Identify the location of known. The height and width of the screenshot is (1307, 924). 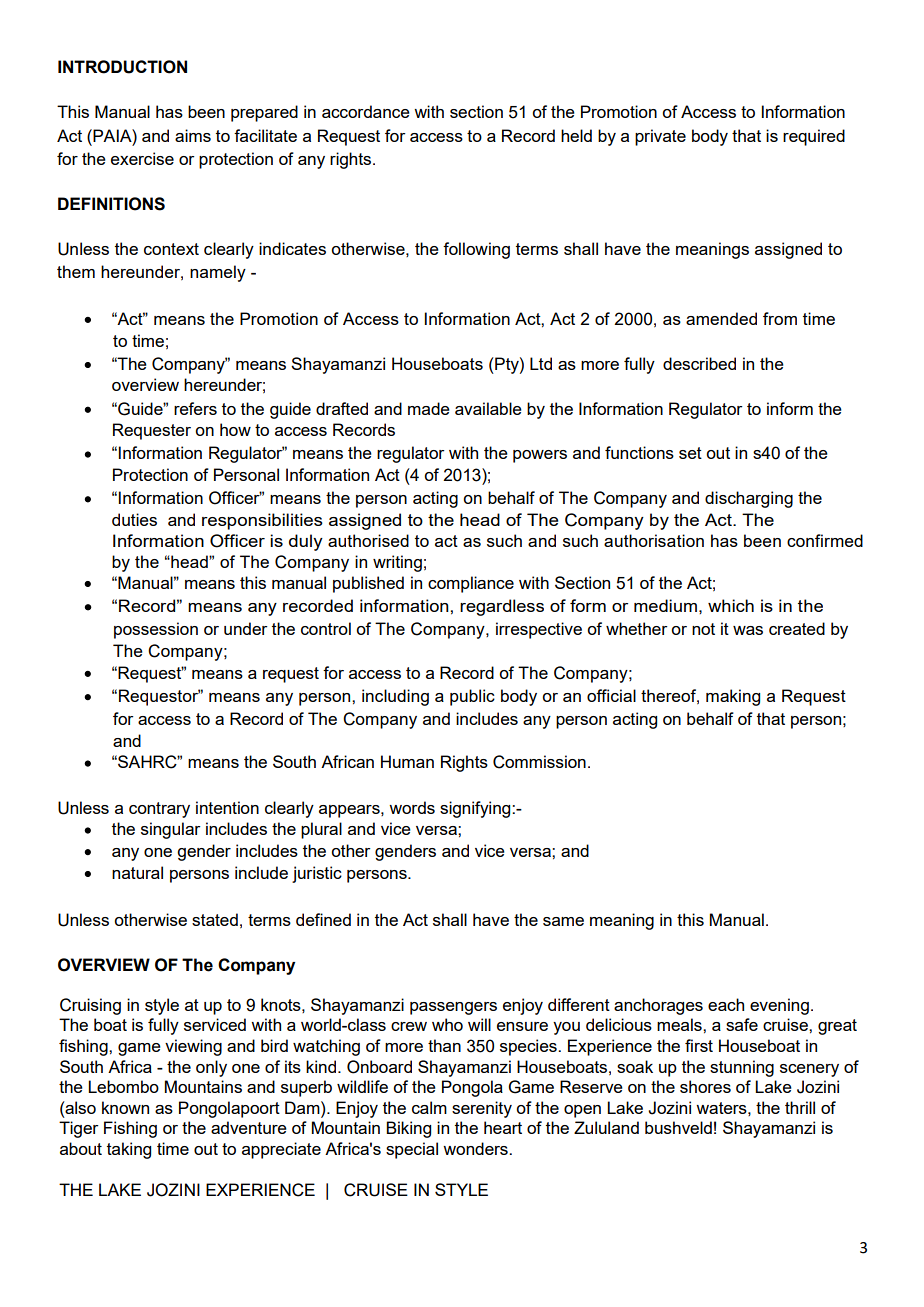
(125, 1107).
